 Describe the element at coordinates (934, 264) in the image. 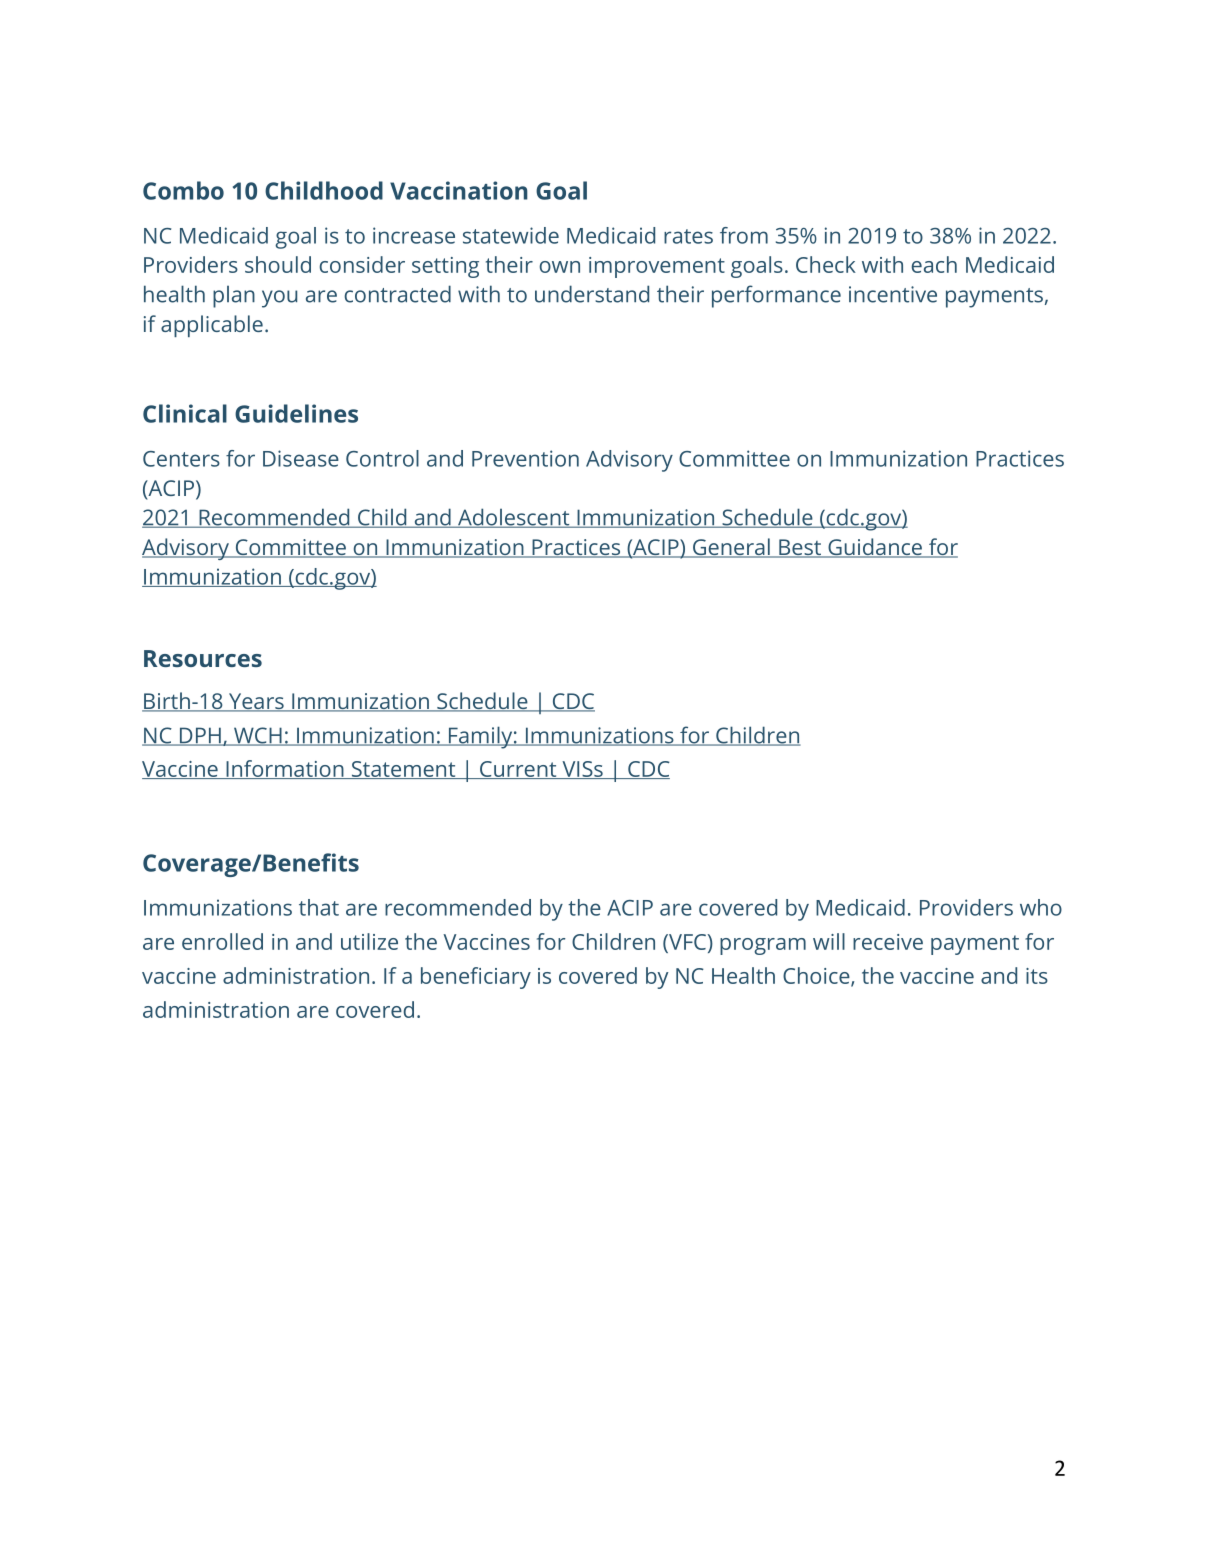

I see `each` at that location.
